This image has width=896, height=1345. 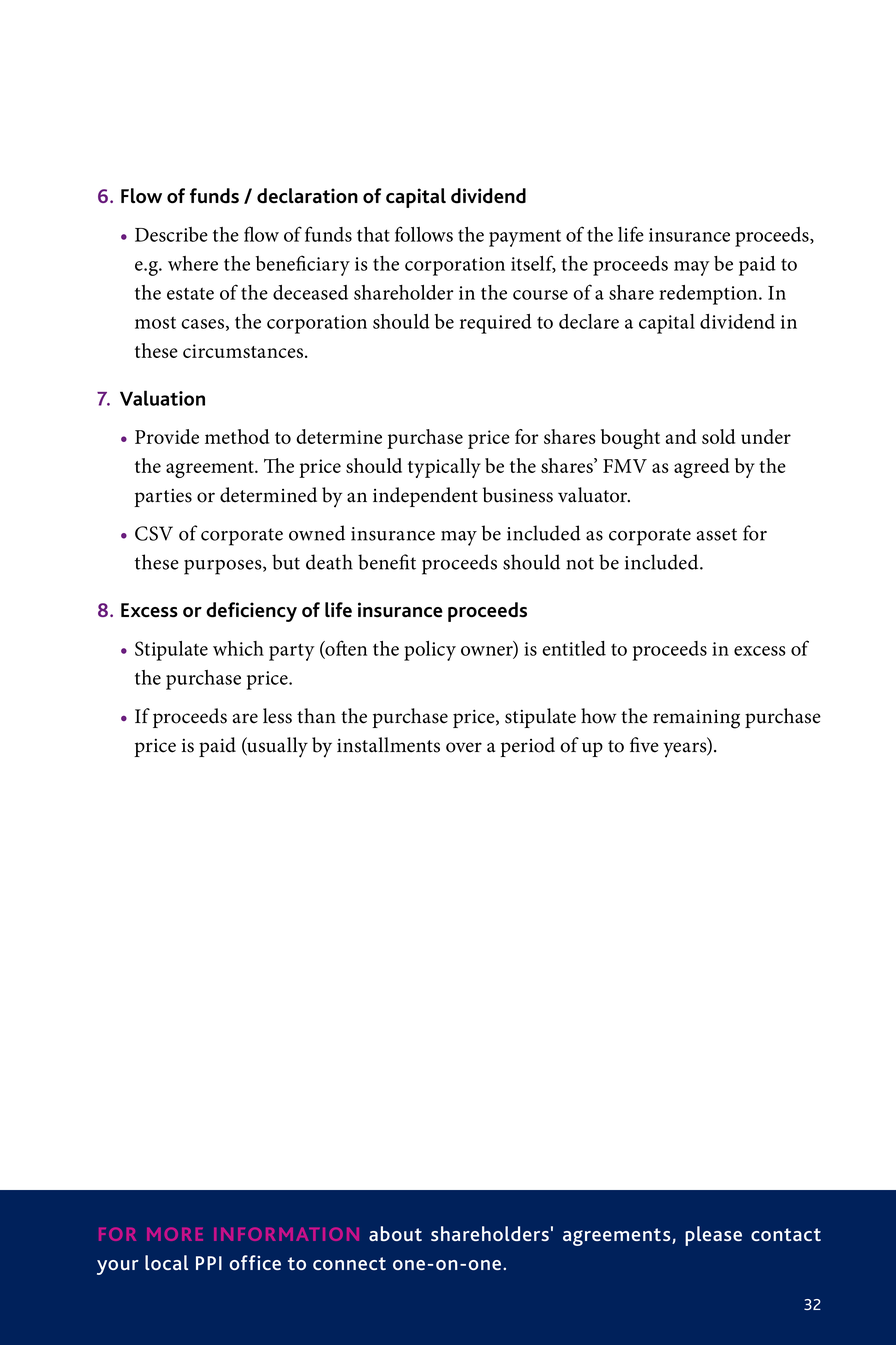 I want to click on please, so click(x=713, y=1236).
